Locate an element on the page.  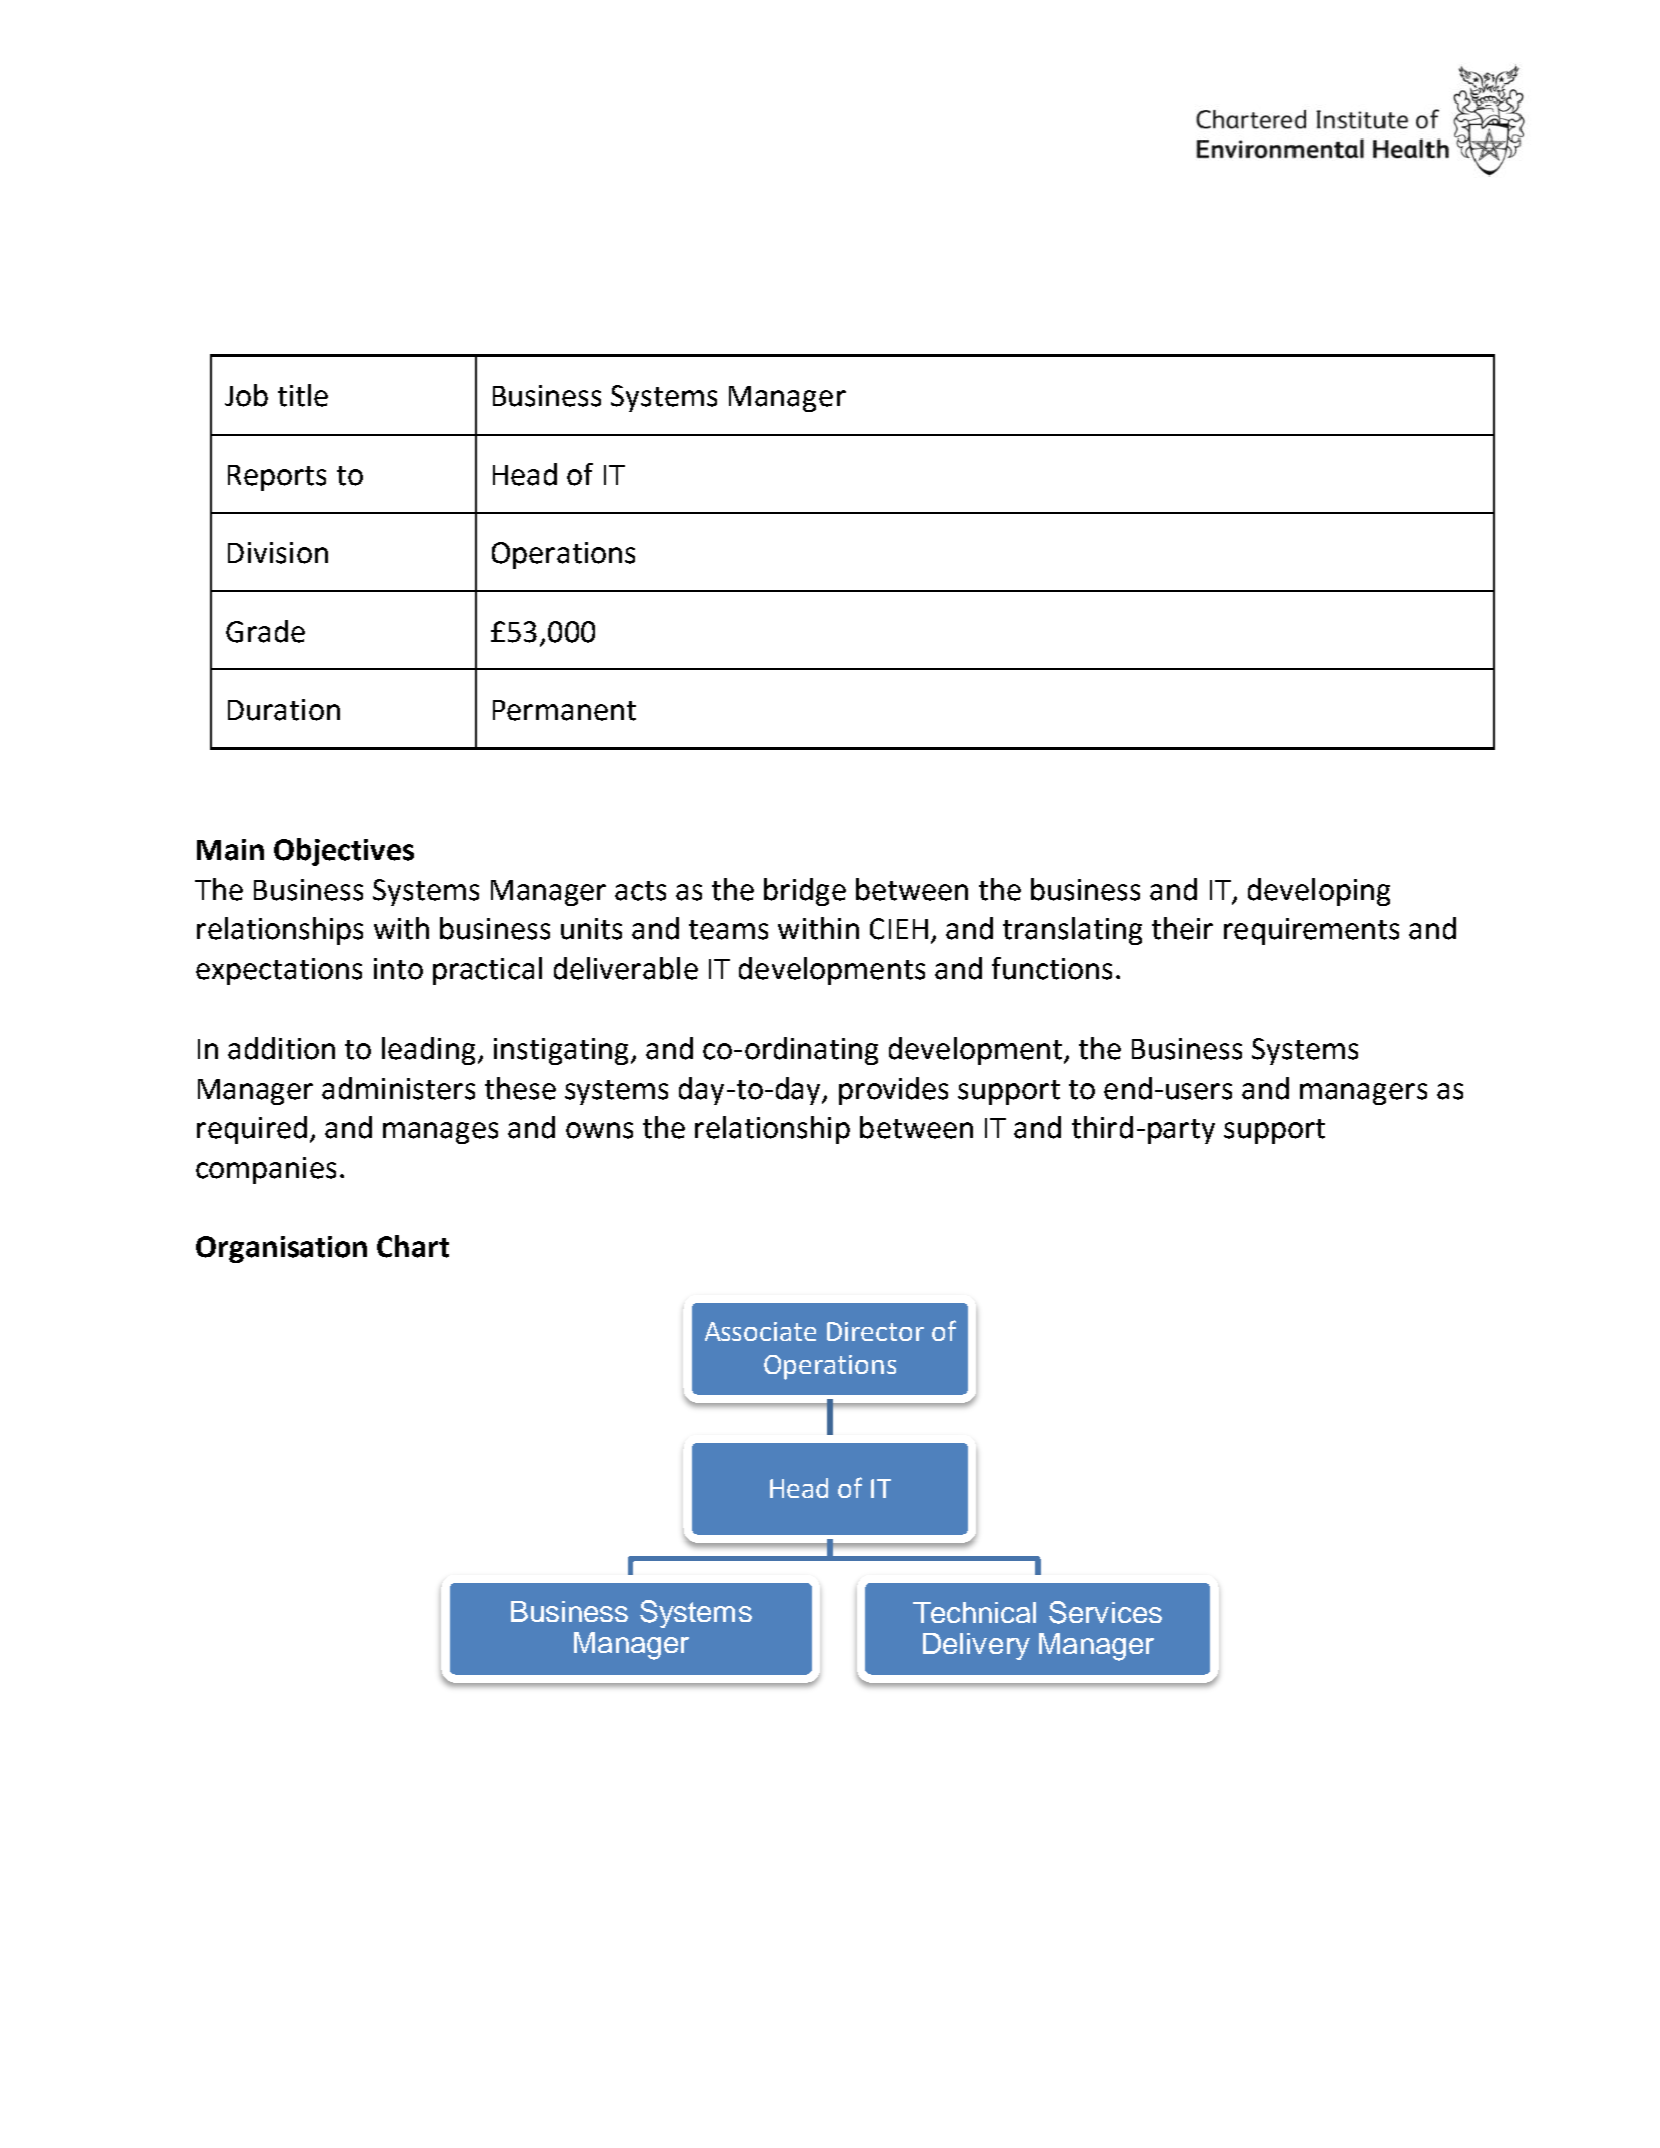
leading is located at coordinates (428, 1051).
